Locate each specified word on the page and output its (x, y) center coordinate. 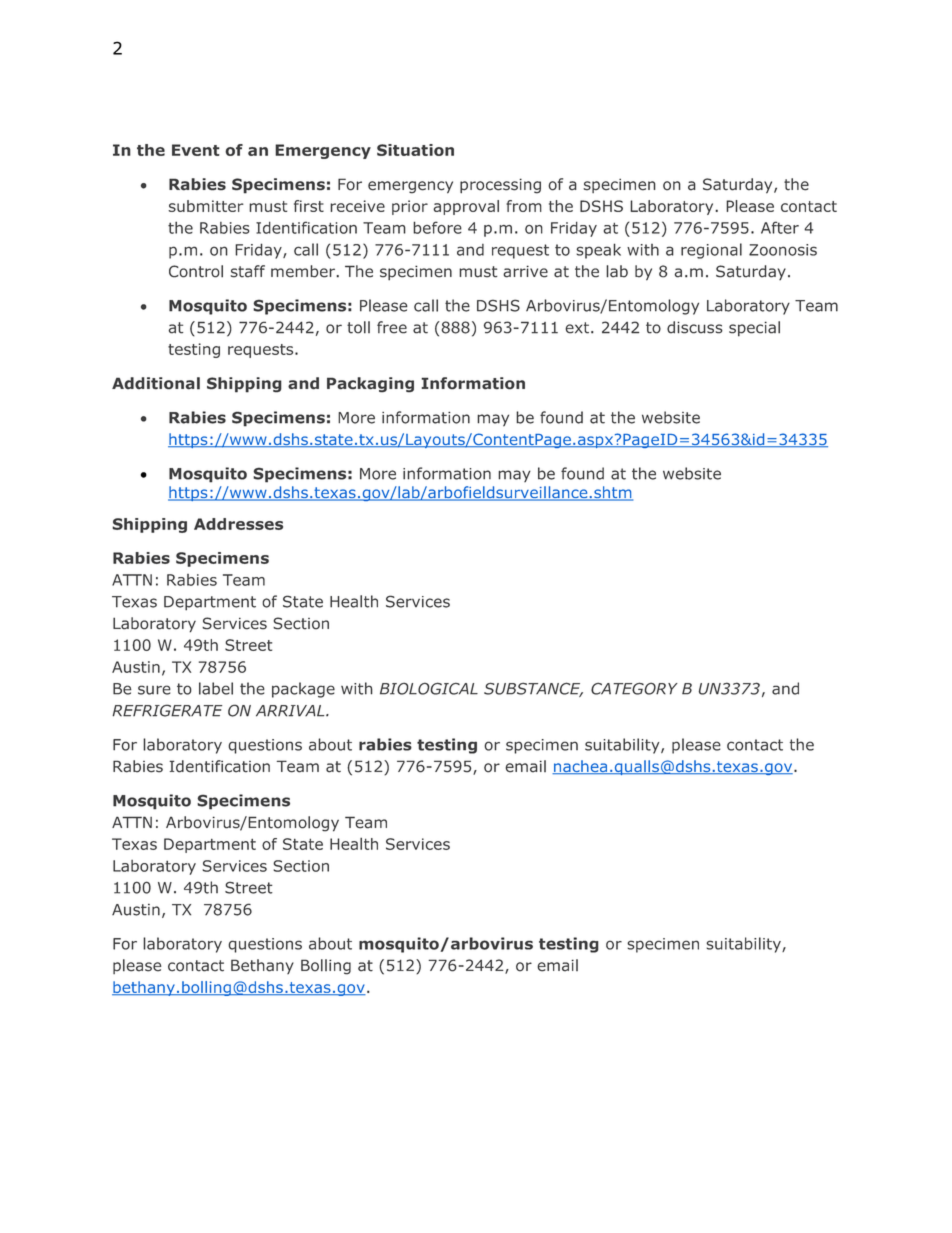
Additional (156, 383)
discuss (695, 327)
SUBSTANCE (533, 689)
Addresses (238, 524)
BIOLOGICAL (429, 688)
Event (196, 150)
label (216, 688)
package (303, 690)
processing (500, 186)
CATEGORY (634, 688)
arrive (525, 271)
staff (247, 271)
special (754, 329)
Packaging (370, 385)
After (780, 227)
